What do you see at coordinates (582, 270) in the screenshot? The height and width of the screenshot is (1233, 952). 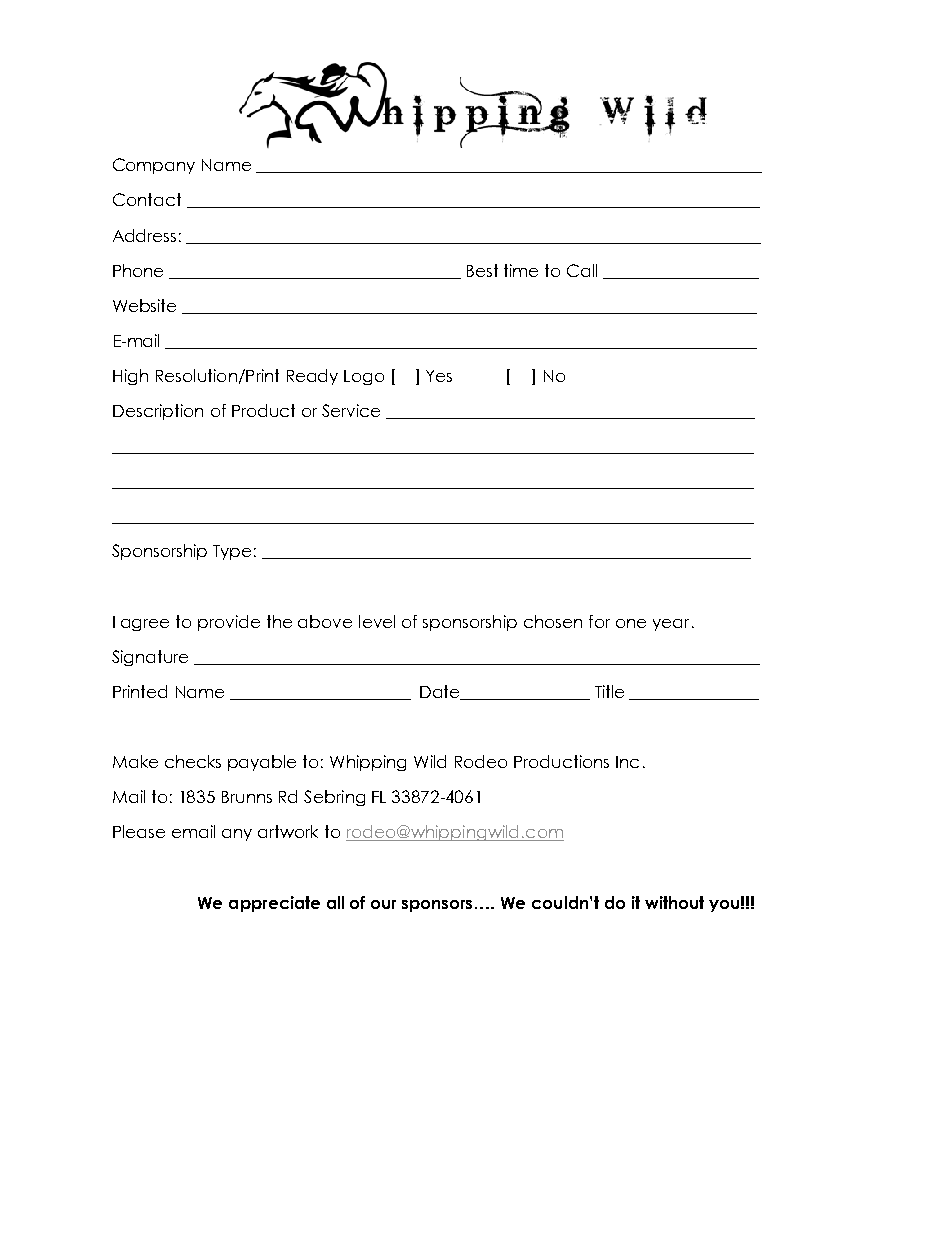 I see `Call` at bounding box center [582, 270].
